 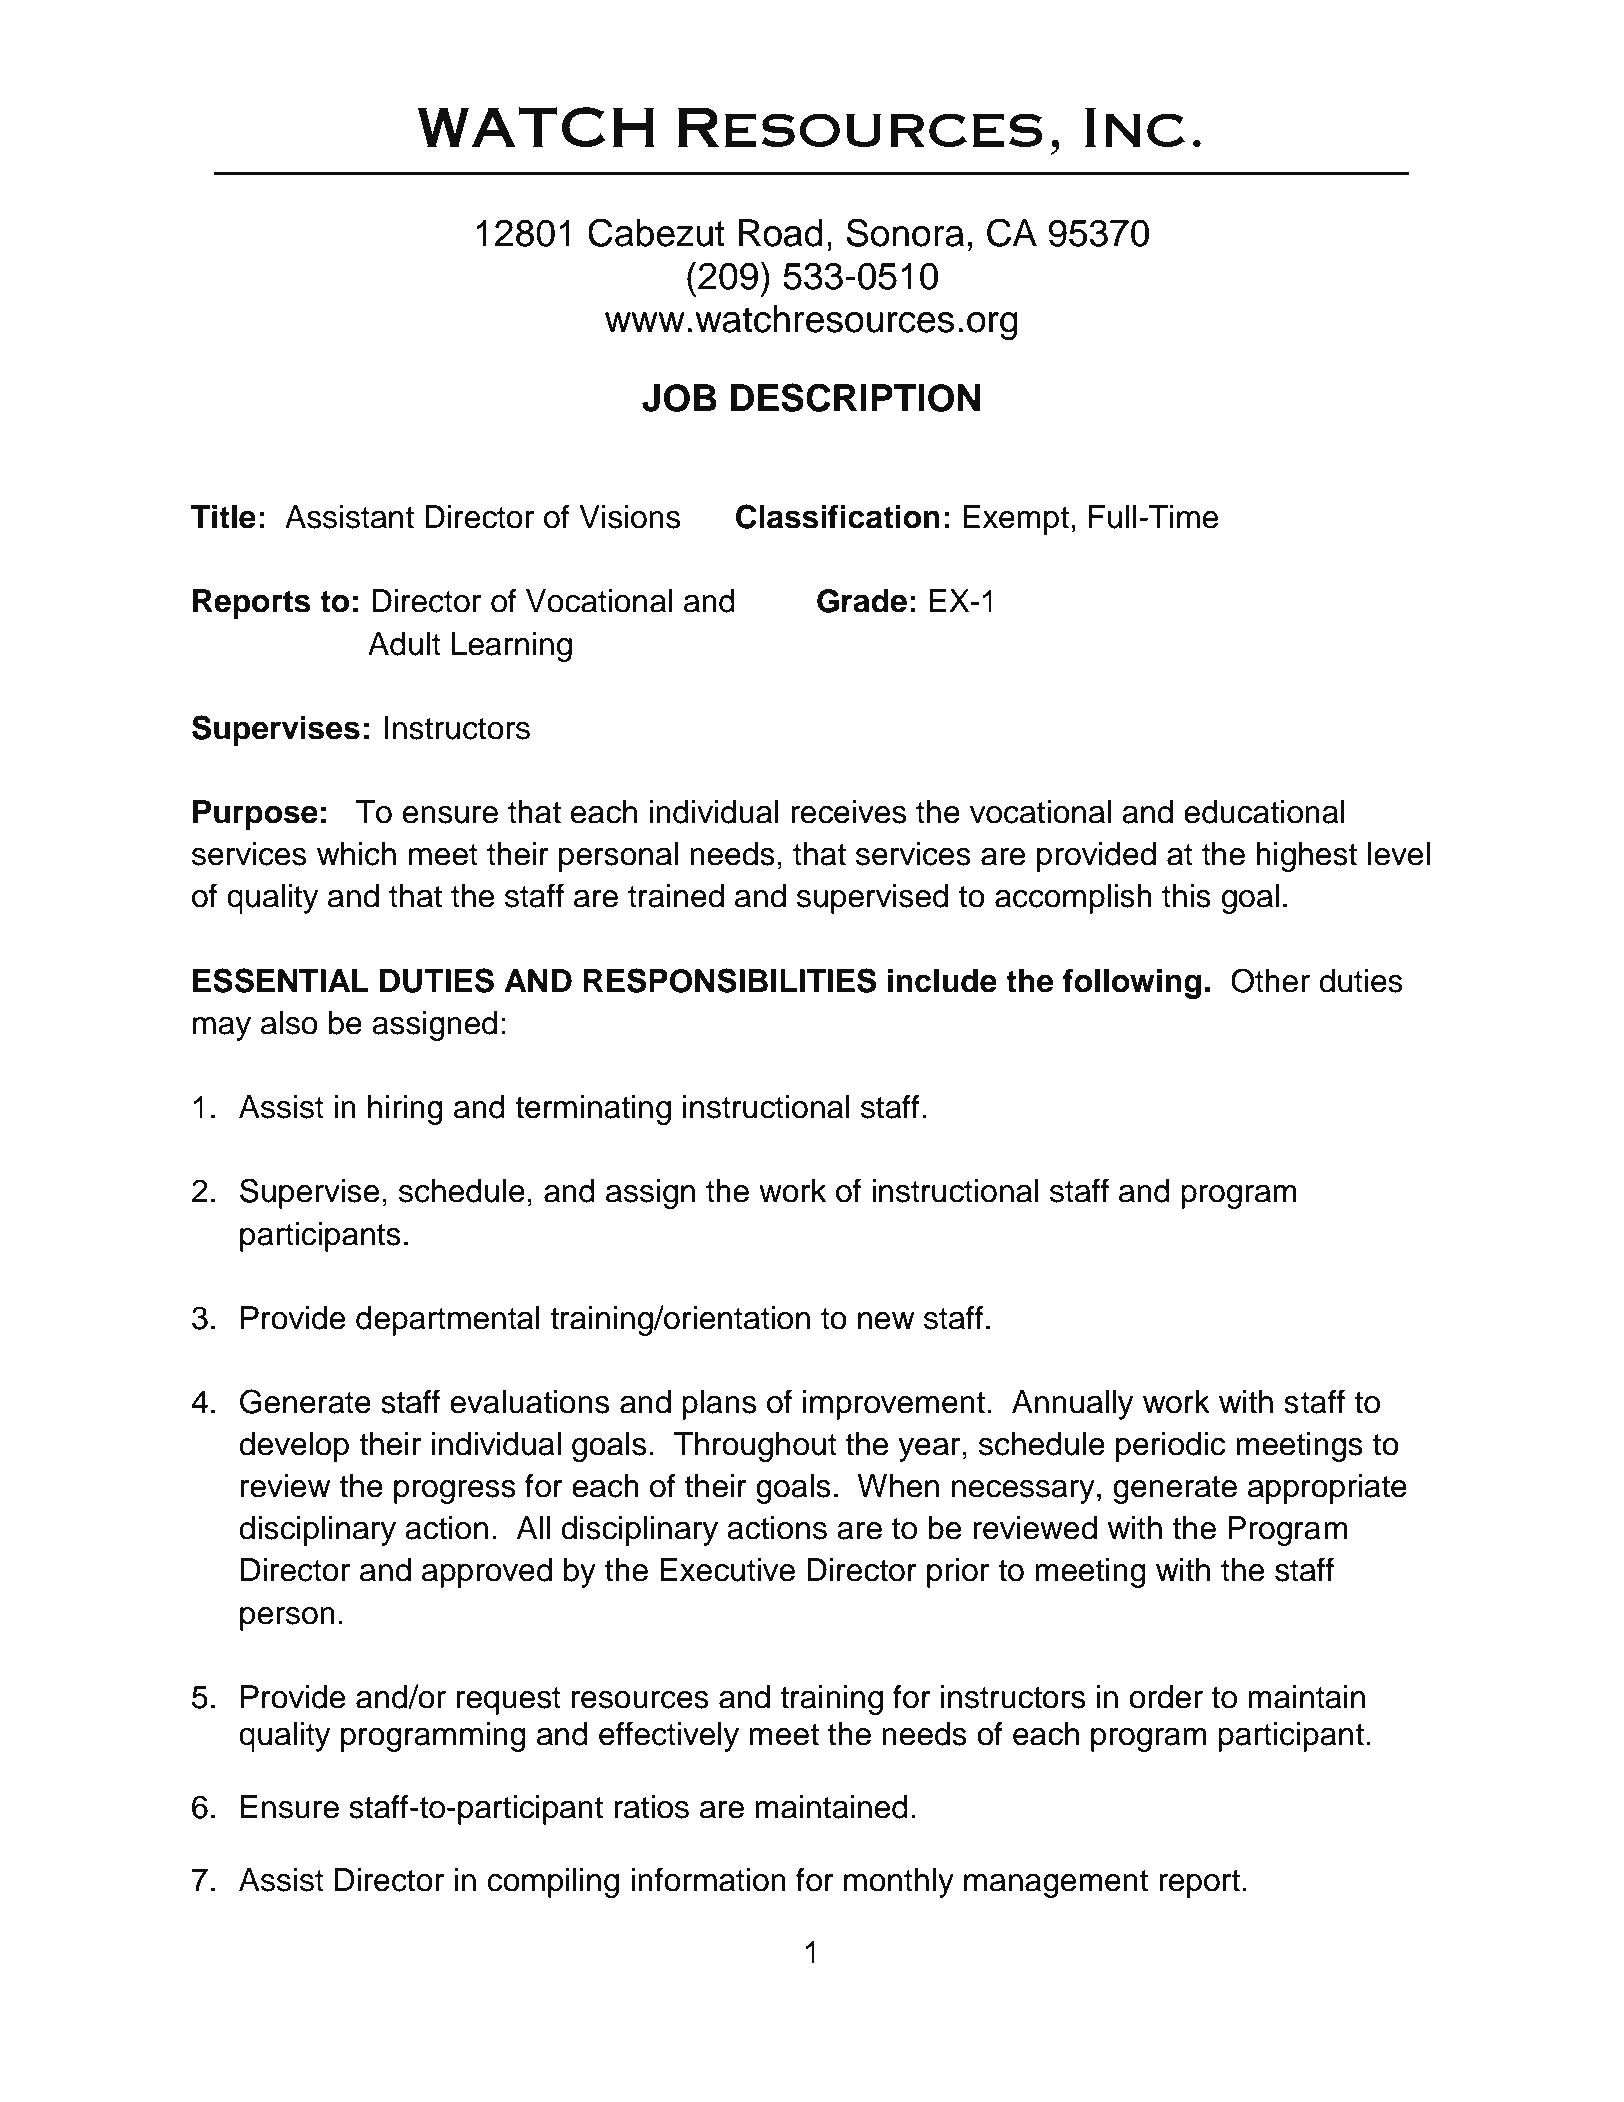 What do you see at coordinates (405, 1110) in the screenshot?
I see `hiring` at bounding box center [405, 1110].
